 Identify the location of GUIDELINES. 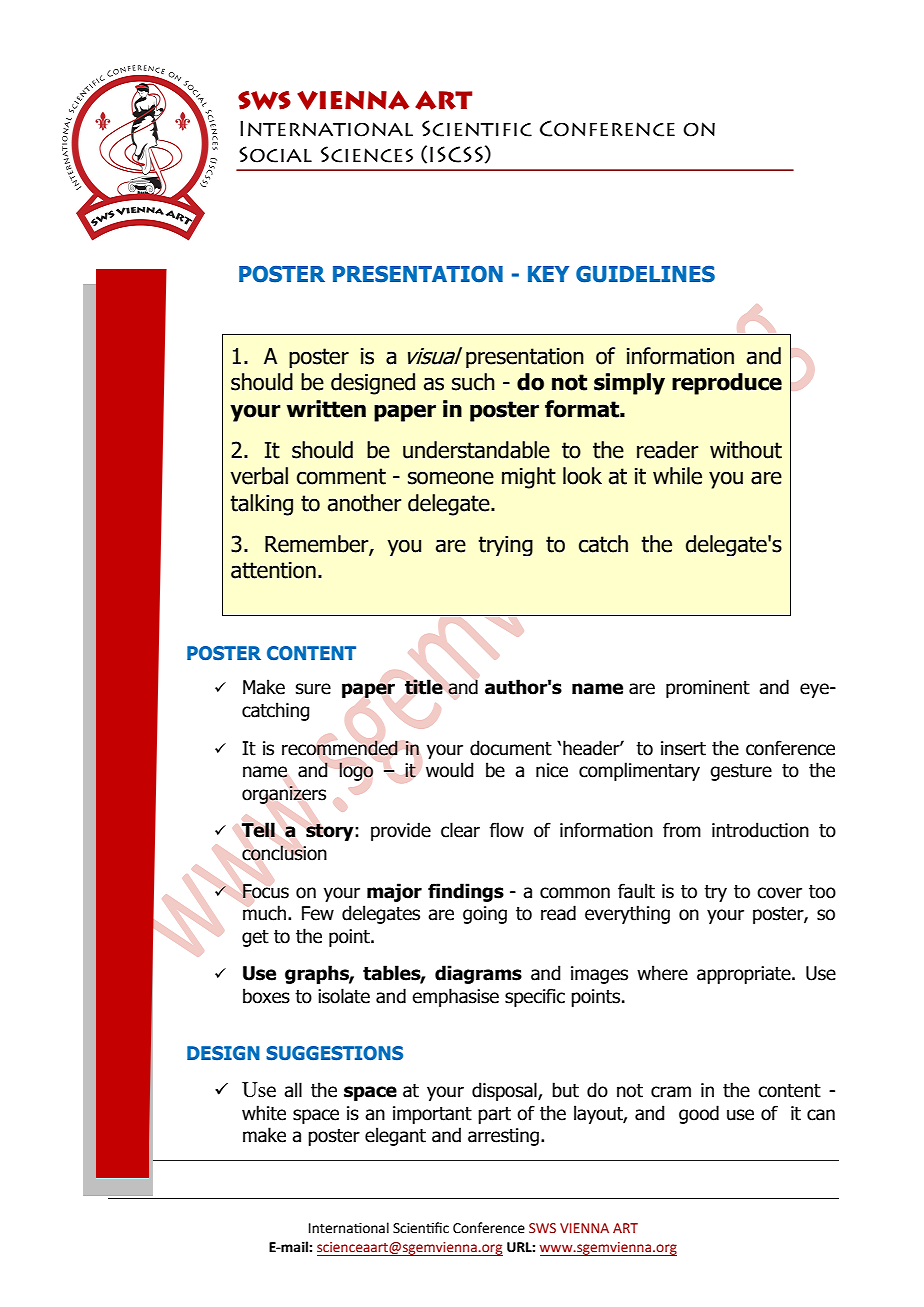
(645, 274).
